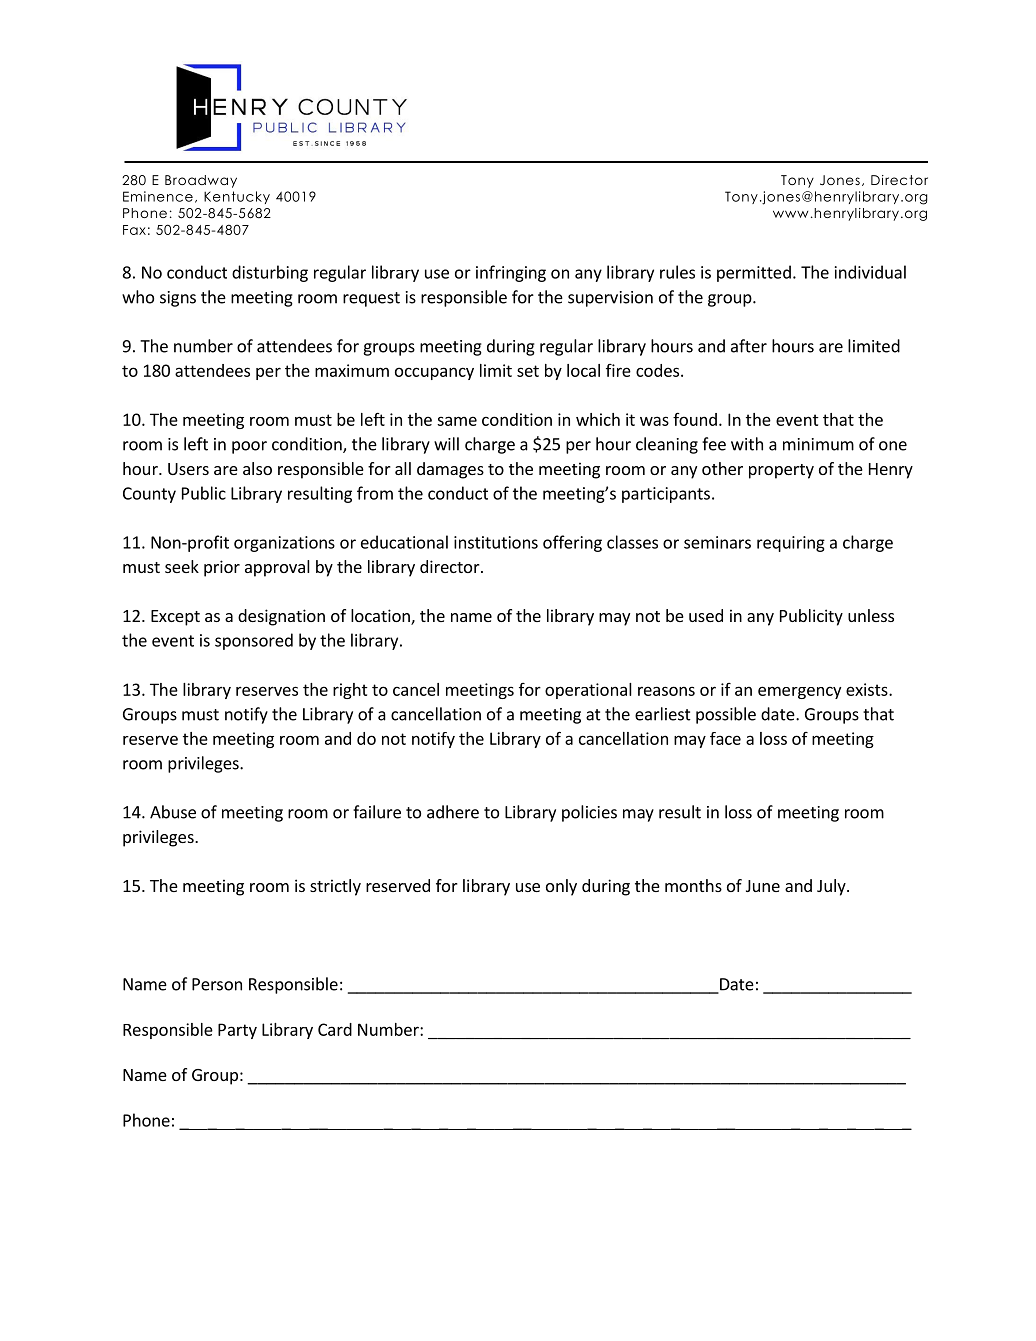 Image resolution: width=1036 pixels, height=1341 pixels. I want to click on institutions, so click(496, 542).
